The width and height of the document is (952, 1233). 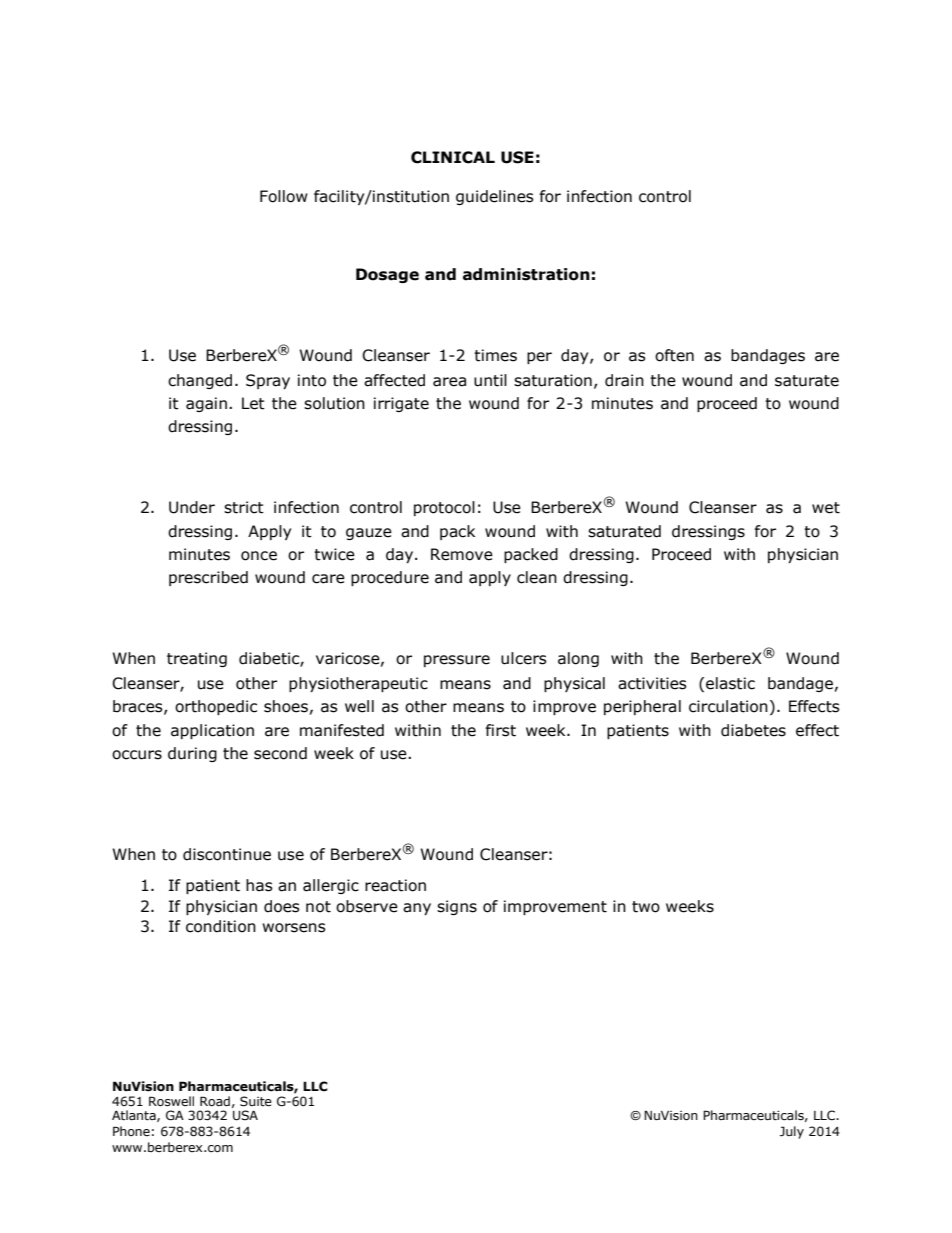 I want to click on administration, so click(x=526, y=274).
